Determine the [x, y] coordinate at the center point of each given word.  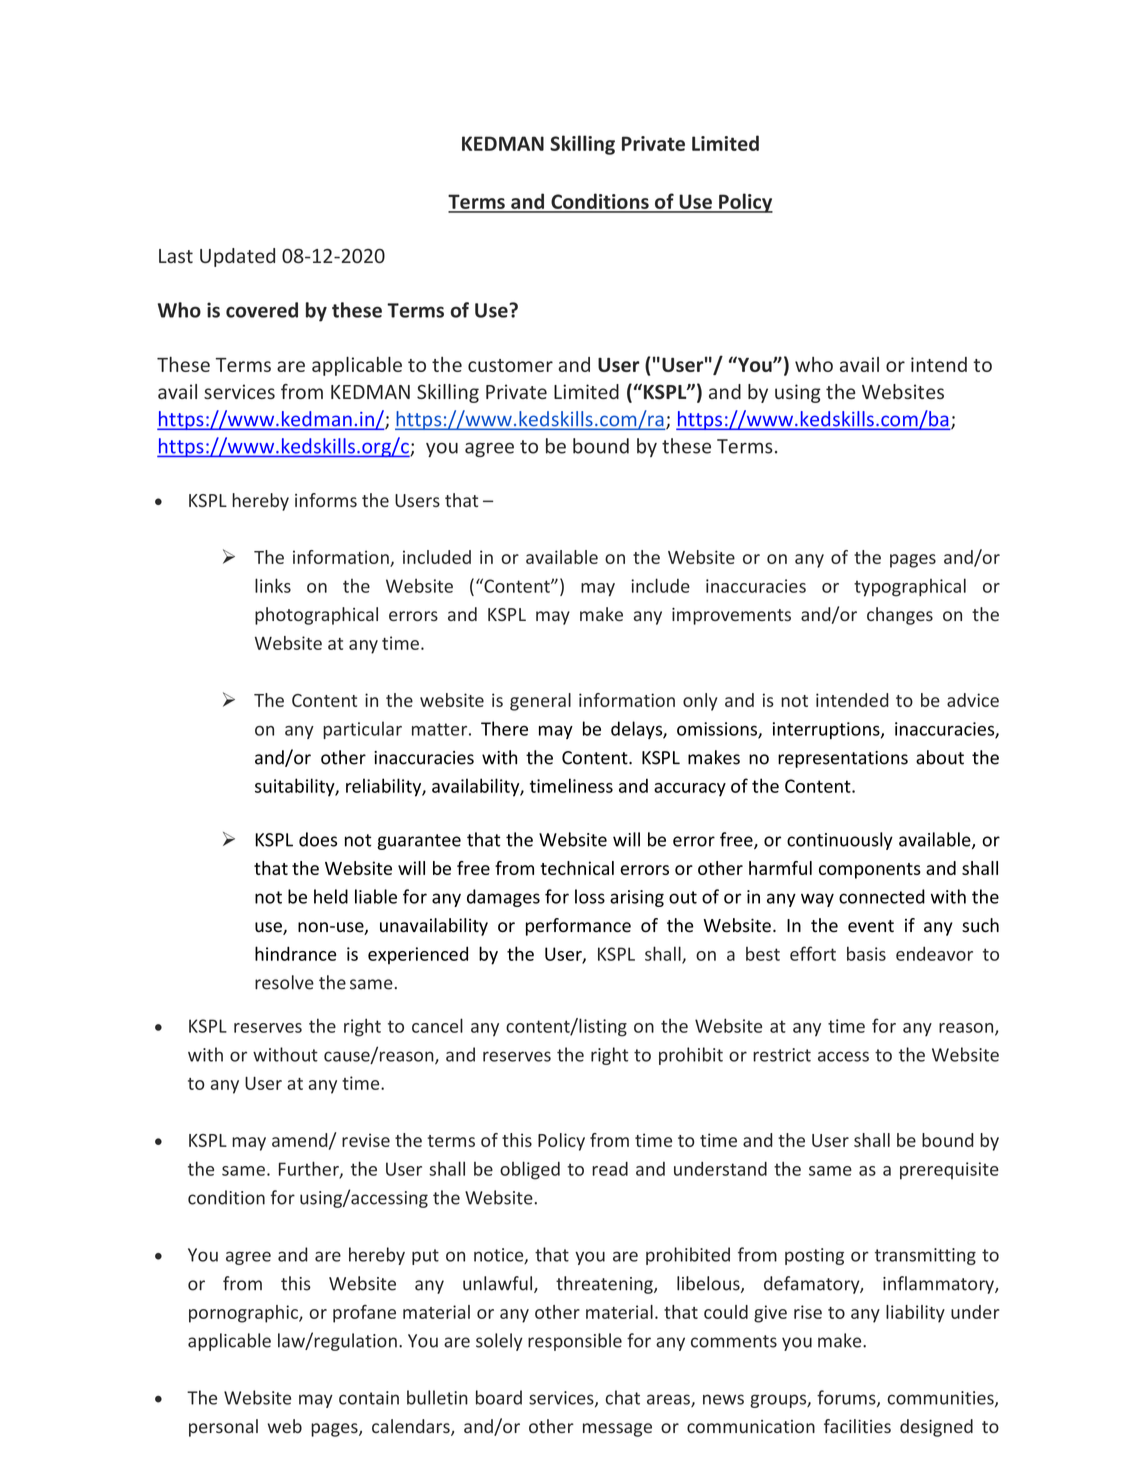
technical [577, 868]
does [318, 839]
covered [262, 310]
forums [847, 1398]
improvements [731, 616]
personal [223, 1428]
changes [900, 616]
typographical [910, 587]
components [870, 871]
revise [366, 1140]
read [610, 1168]
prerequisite [949, 1171]
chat [623, 1397]
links [273, 585]
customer [510, 365]
